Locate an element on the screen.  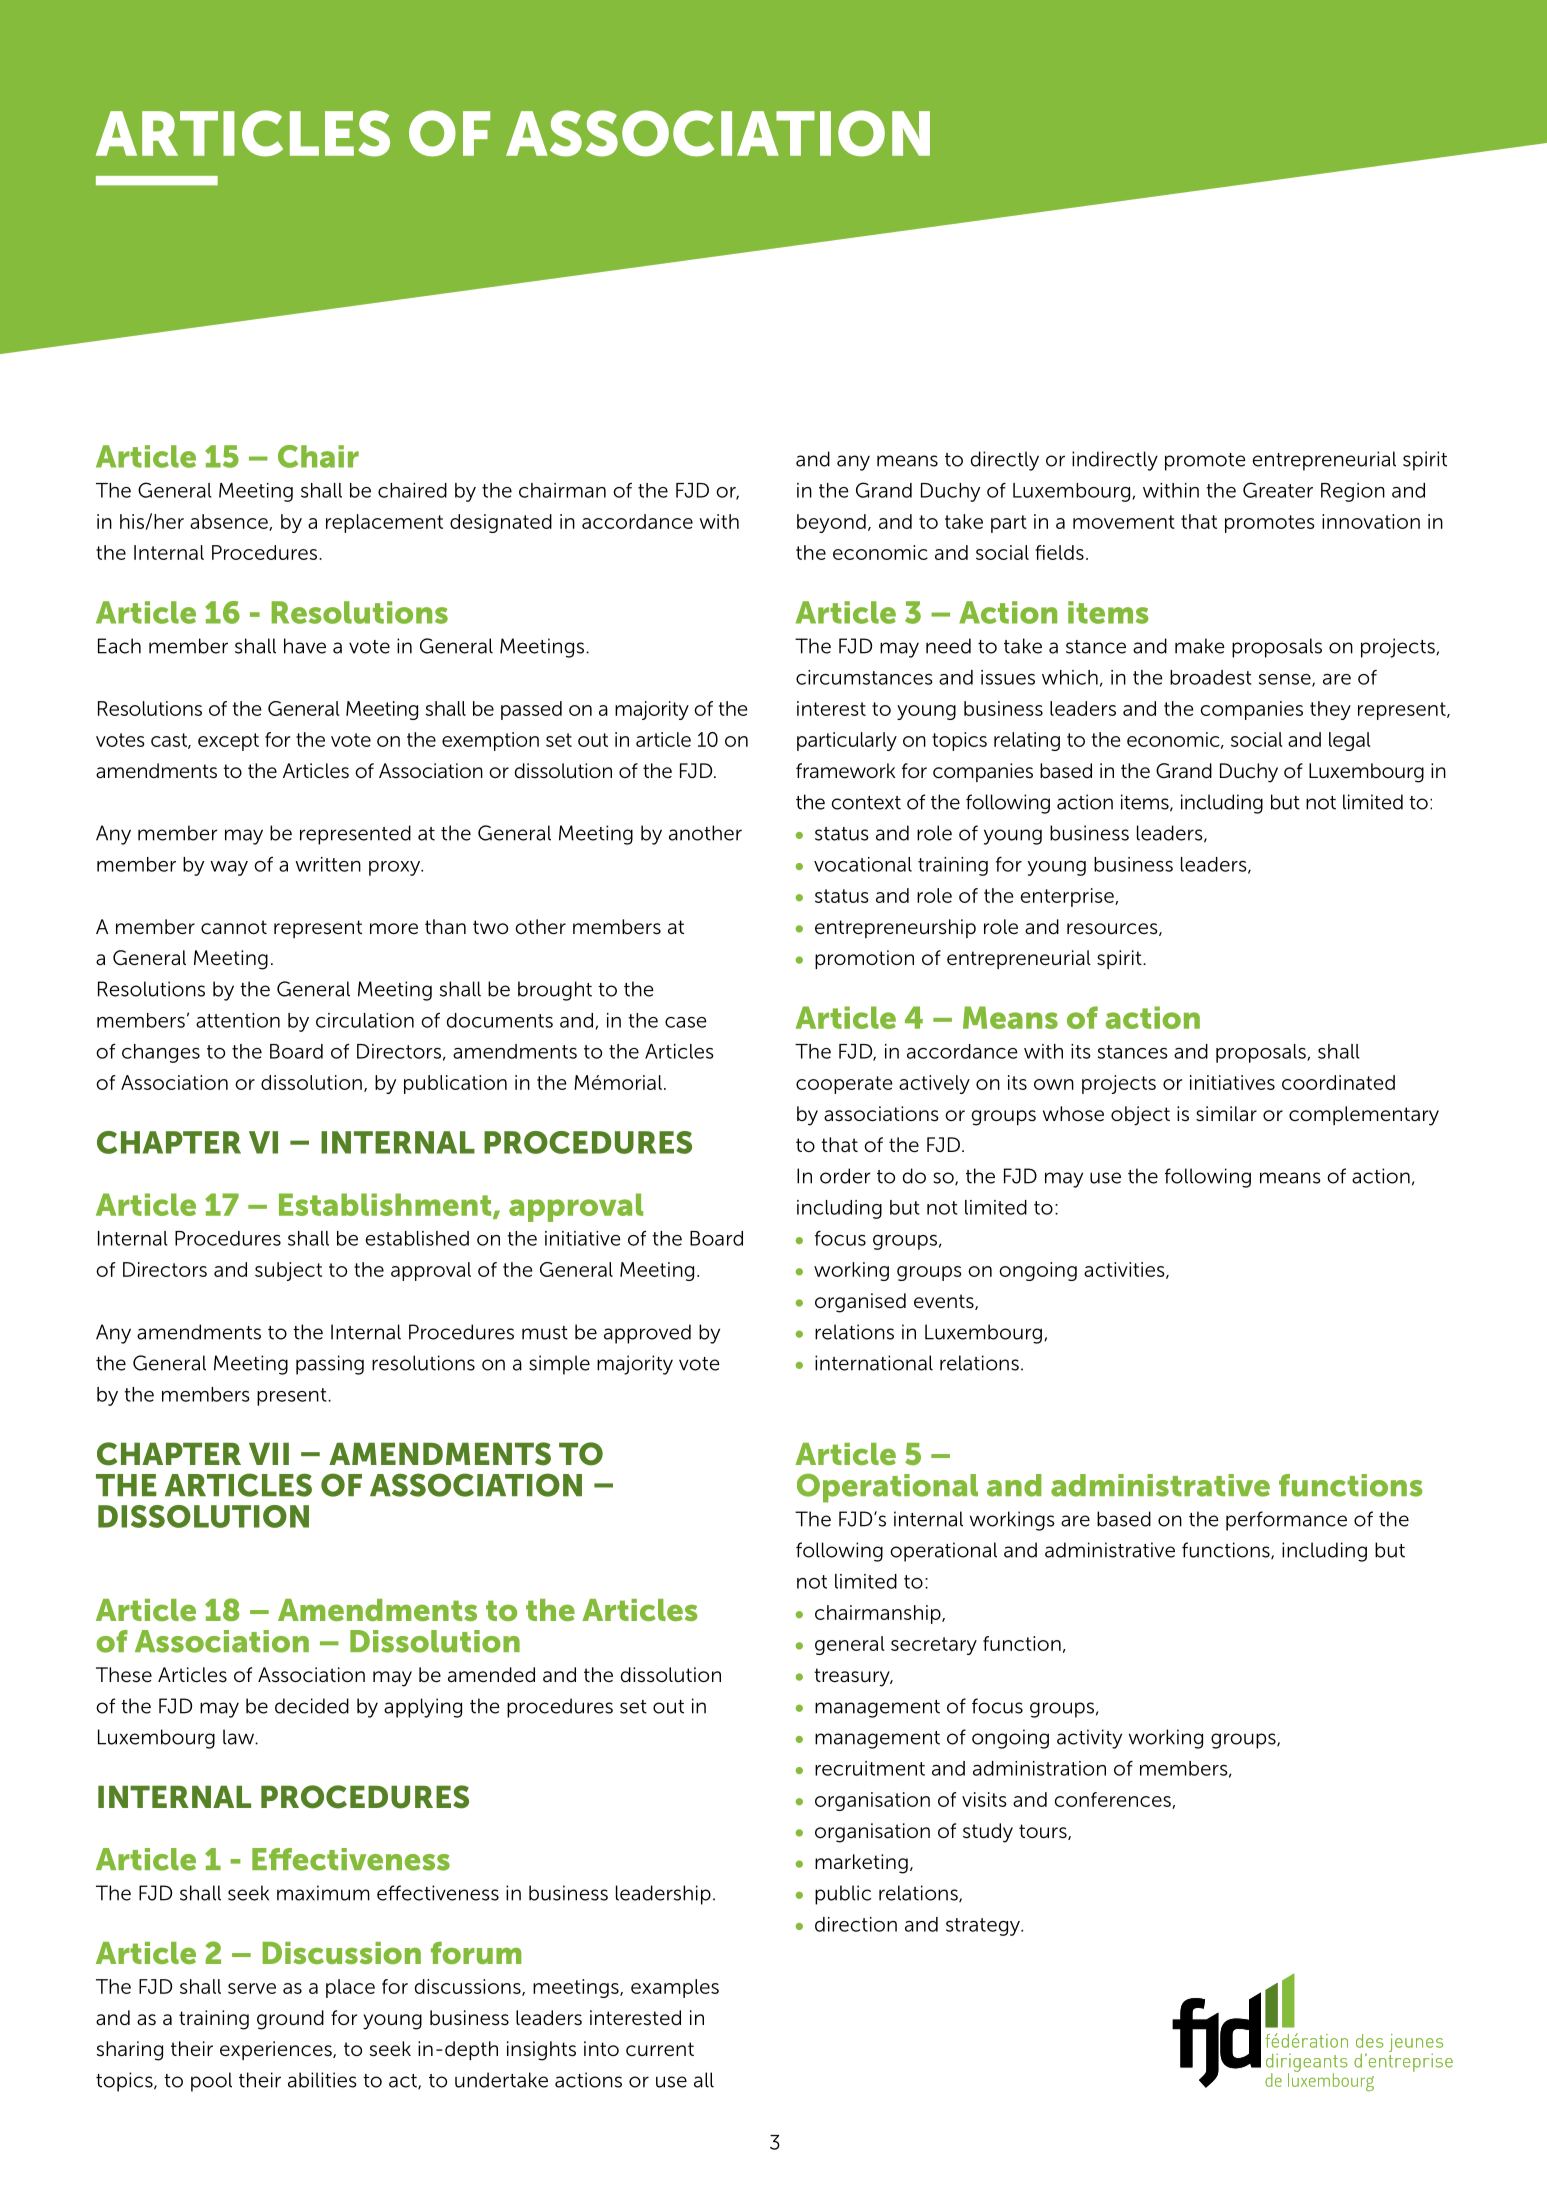
Greater is located at coordinates (1278, 490).
